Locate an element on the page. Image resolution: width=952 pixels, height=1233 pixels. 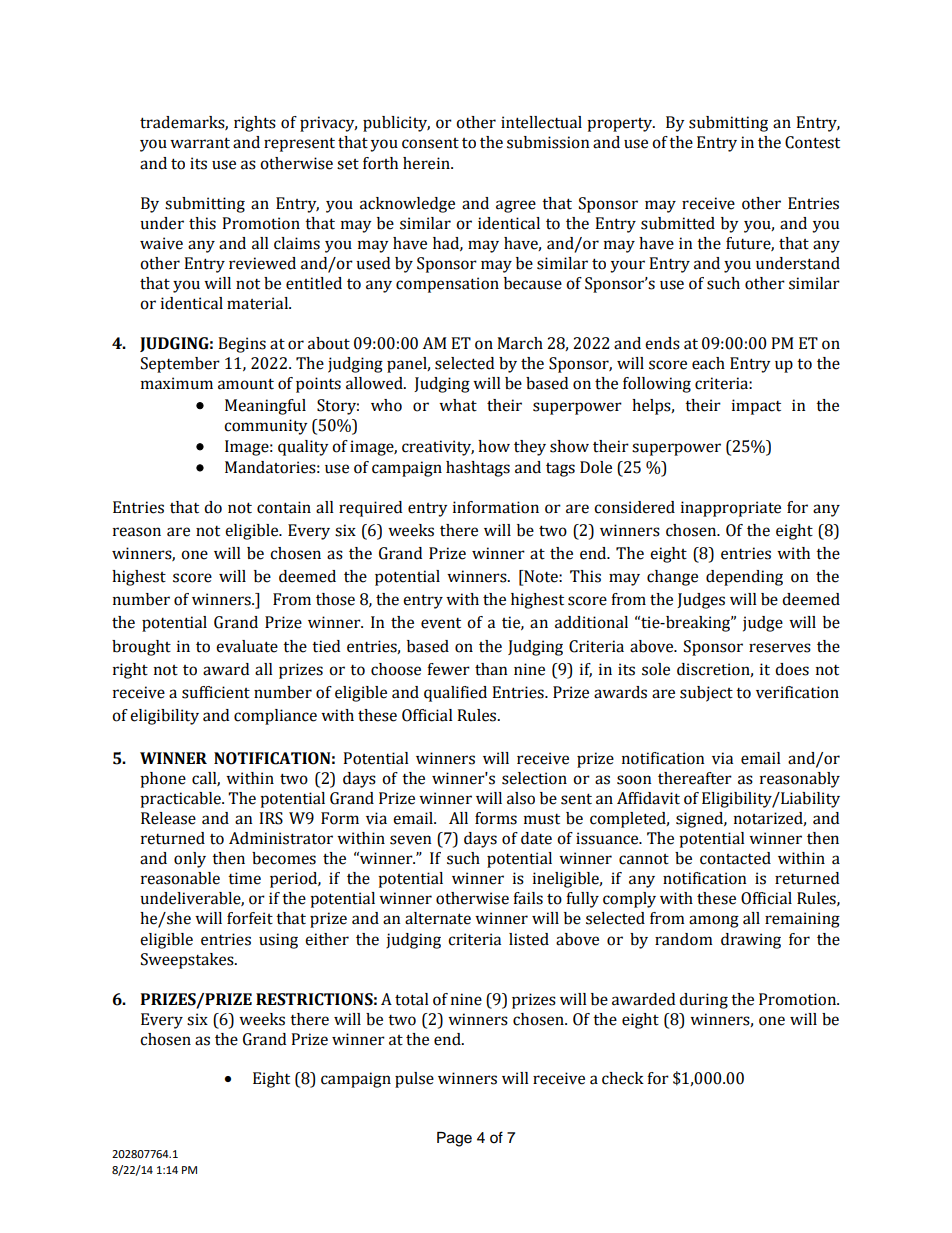
warrant is located at coordinates (200, 143).
